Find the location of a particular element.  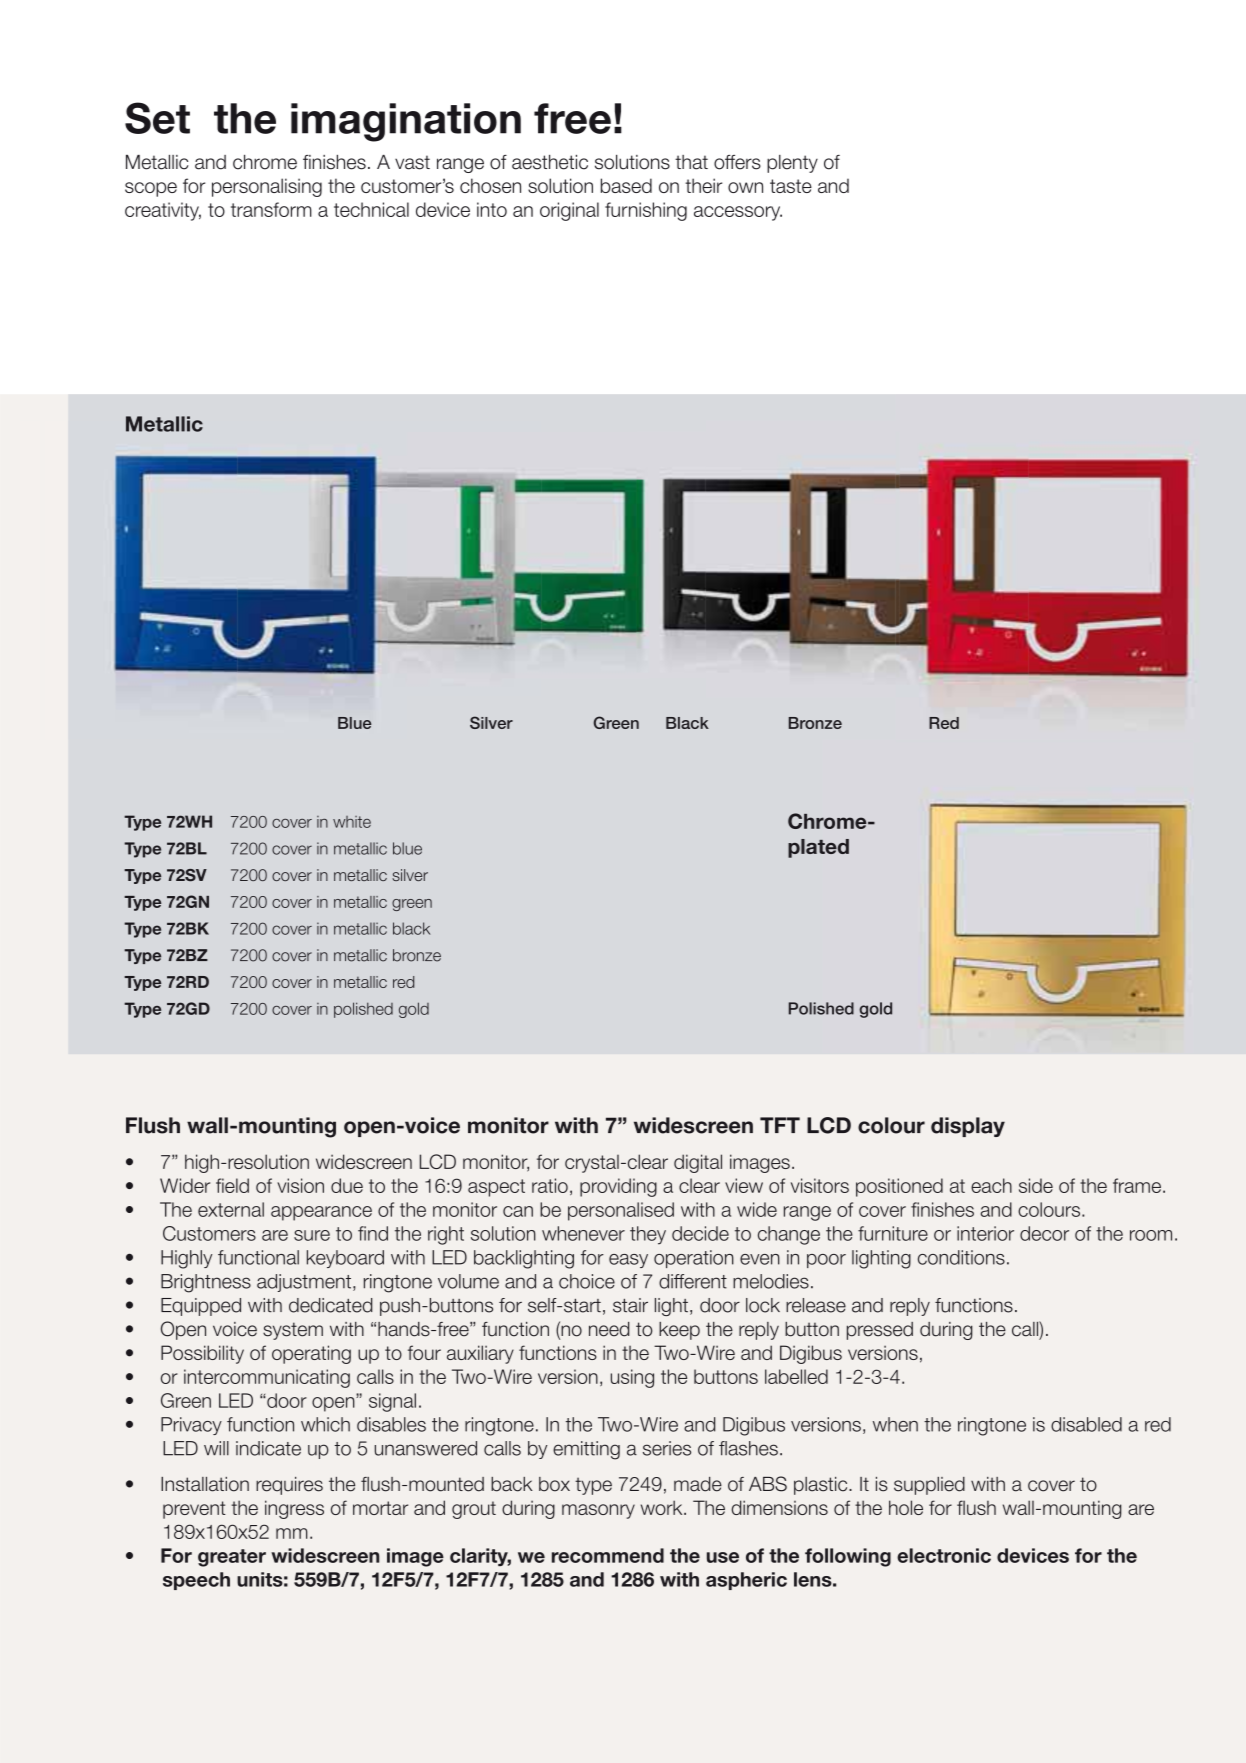

personalising is located at coordinates (267, 187).
